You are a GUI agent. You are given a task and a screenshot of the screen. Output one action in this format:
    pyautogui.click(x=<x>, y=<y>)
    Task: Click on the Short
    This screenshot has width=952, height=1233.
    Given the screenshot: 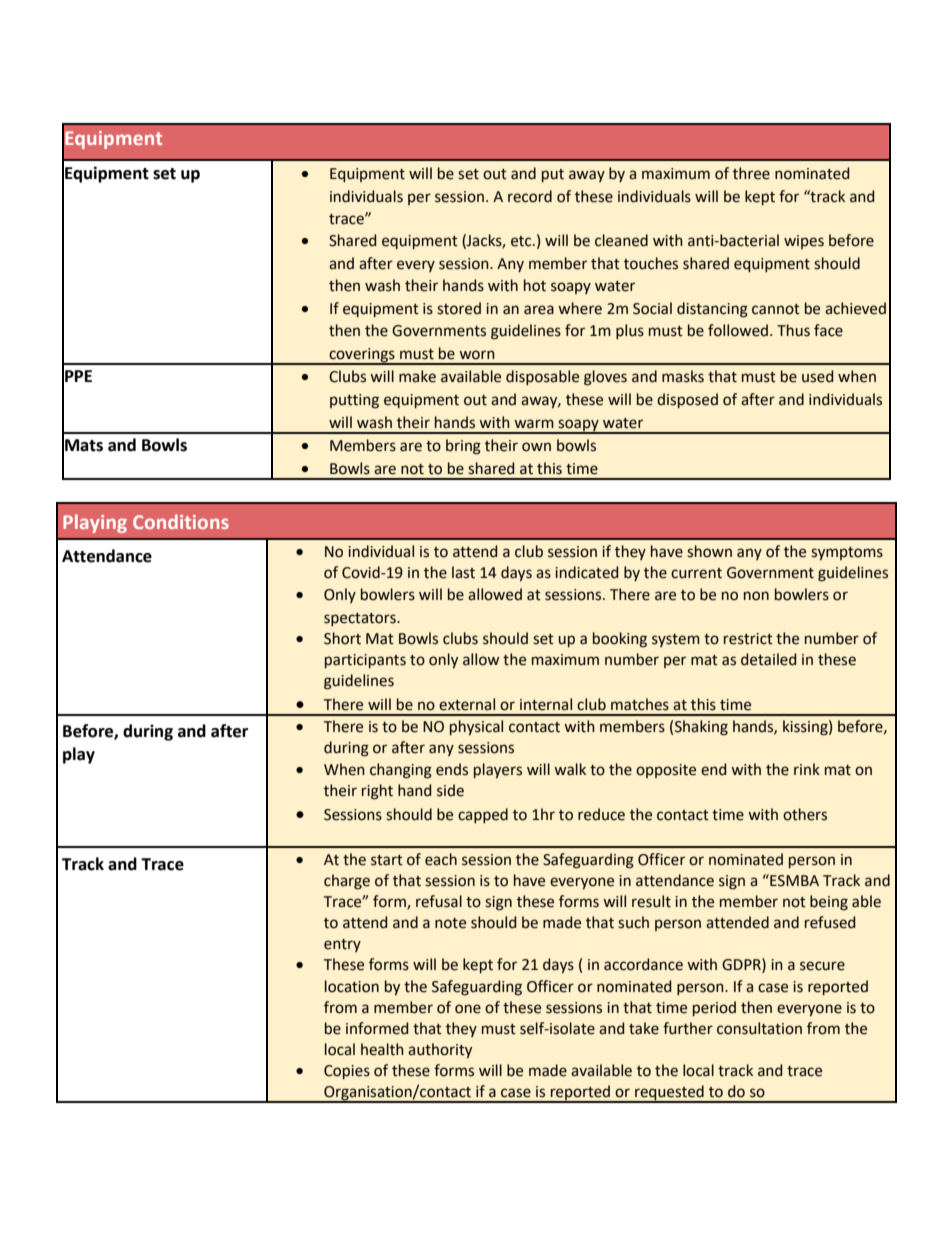 What is the action you would take?
    pyautogui.click(x=342, y=638)
